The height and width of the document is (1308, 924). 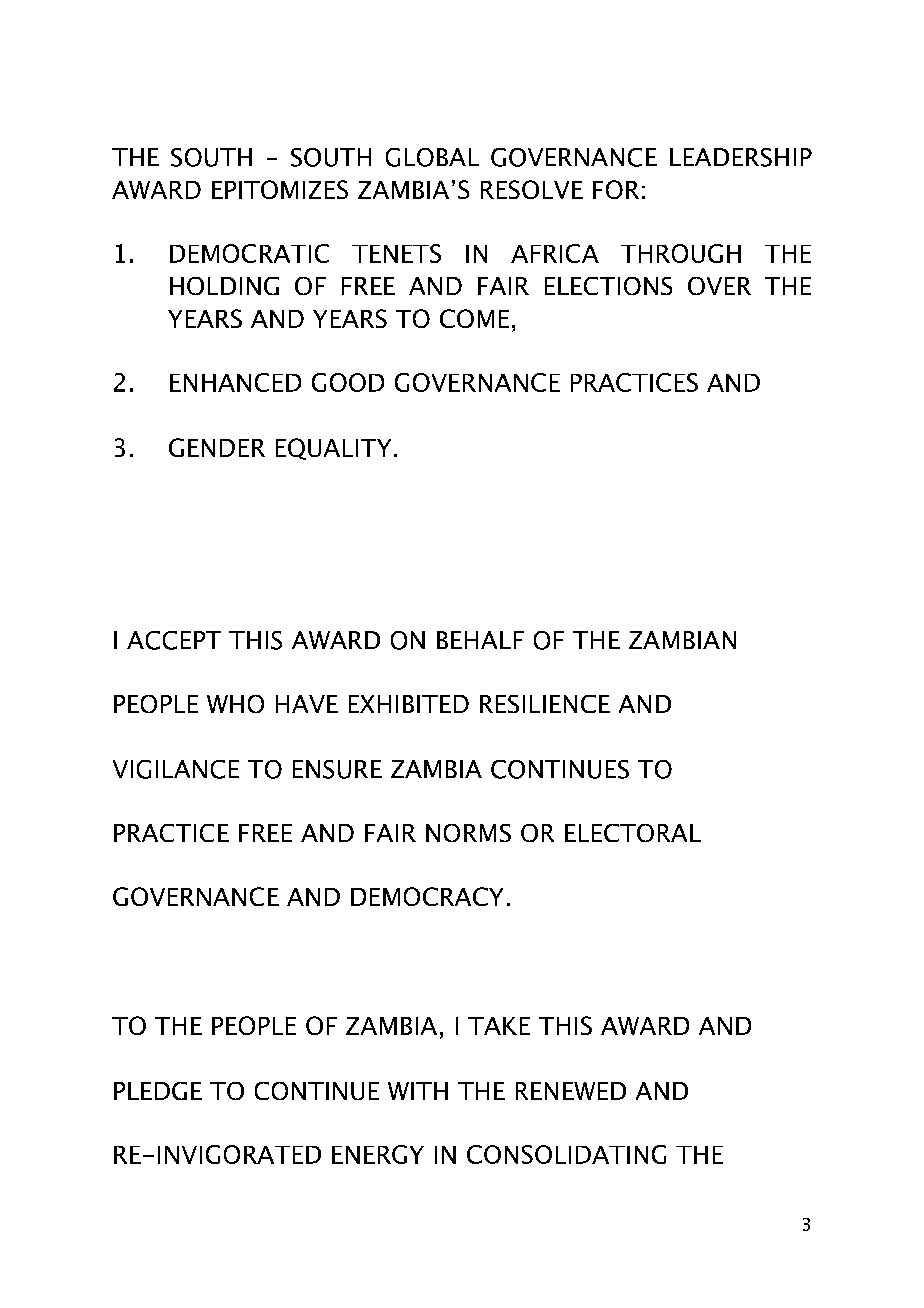 What do you see at coordinates (545, 704) in the document?
I see `RESILIENCE` at bounding box center [545, 704].
